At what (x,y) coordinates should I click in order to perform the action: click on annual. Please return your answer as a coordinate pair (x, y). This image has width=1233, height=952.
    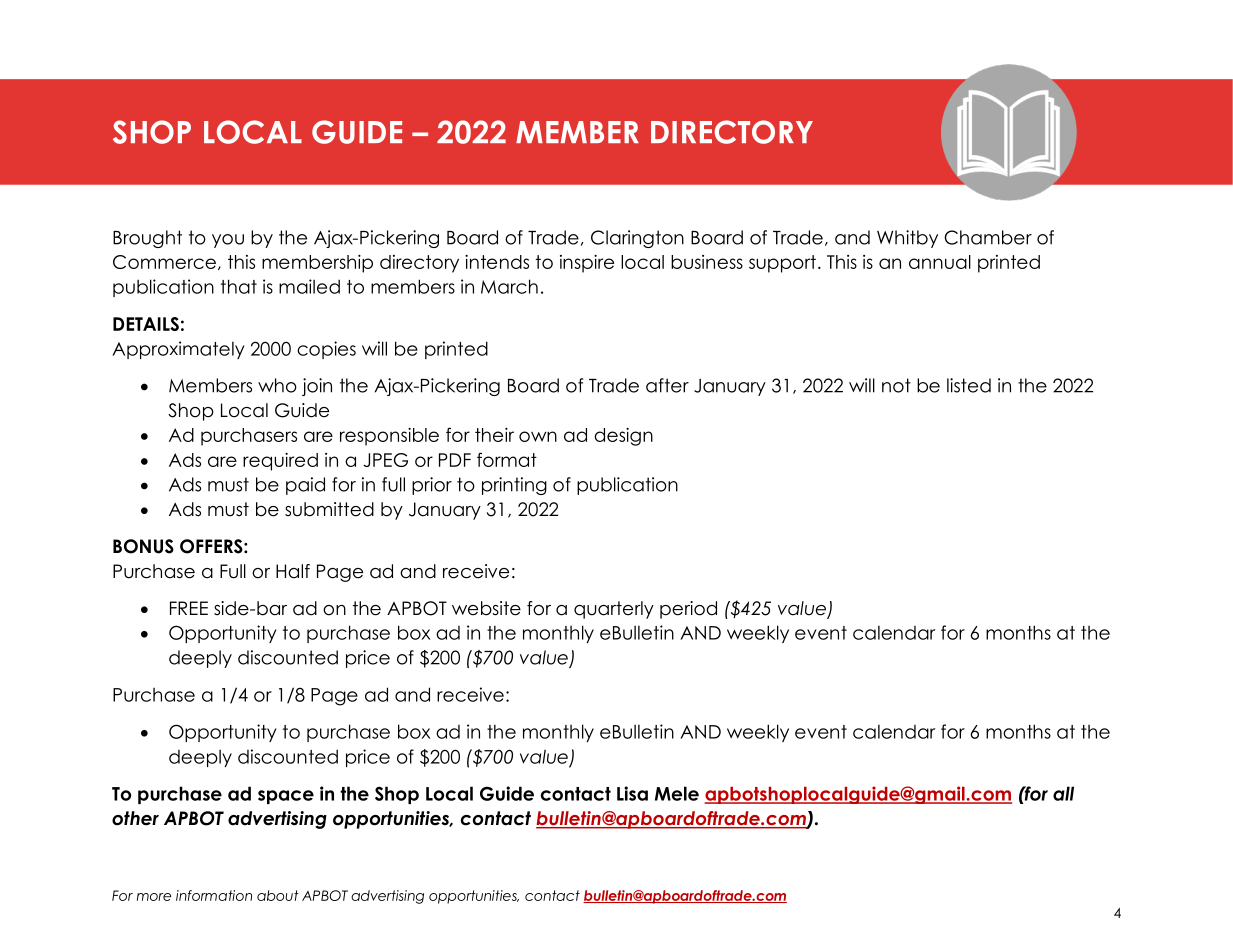
    Looking at the image, I should click on (940, 262).
